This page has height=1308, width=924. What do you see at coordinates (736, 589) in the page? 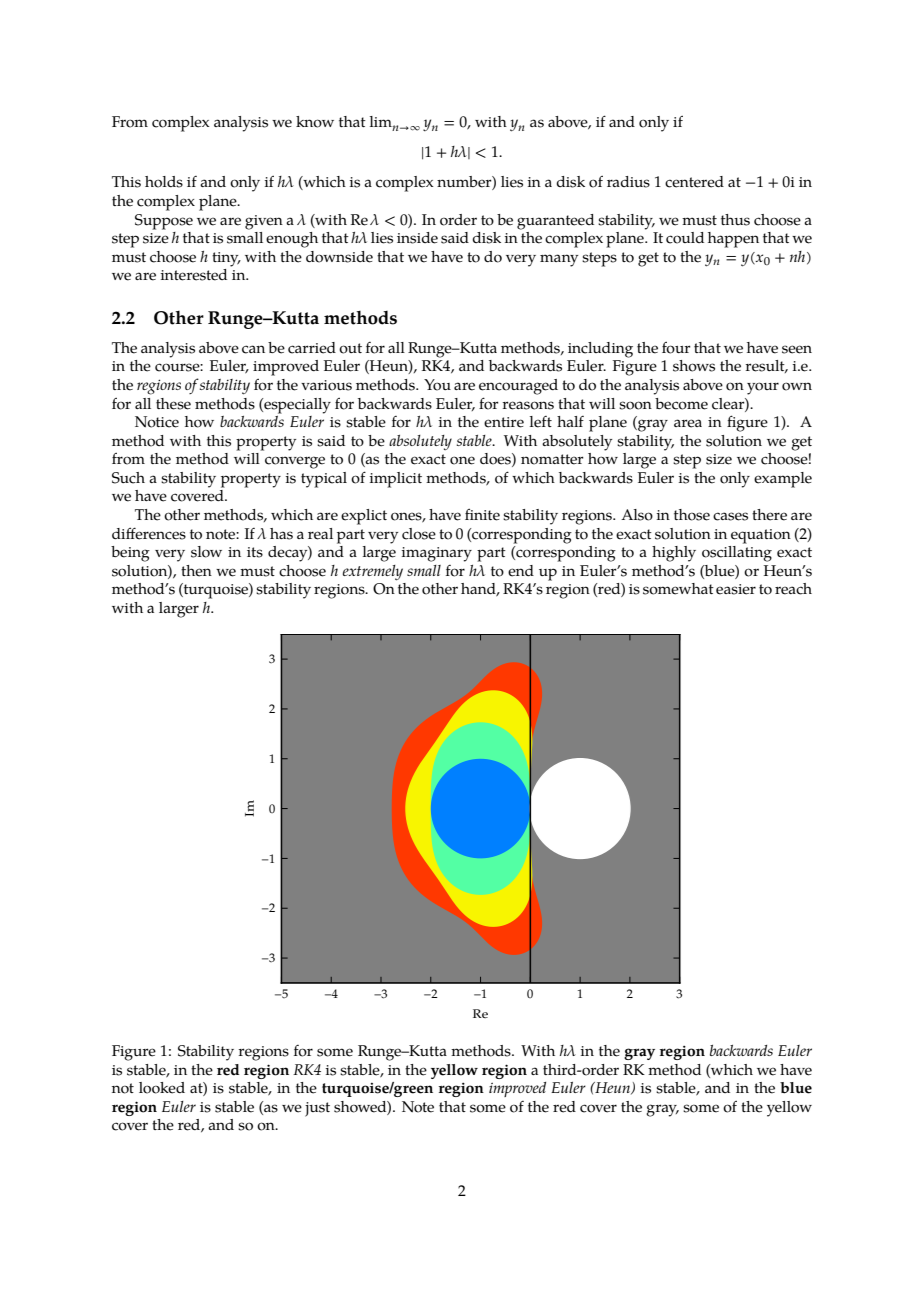
I see `easier` at bounding box center [736, 589].
